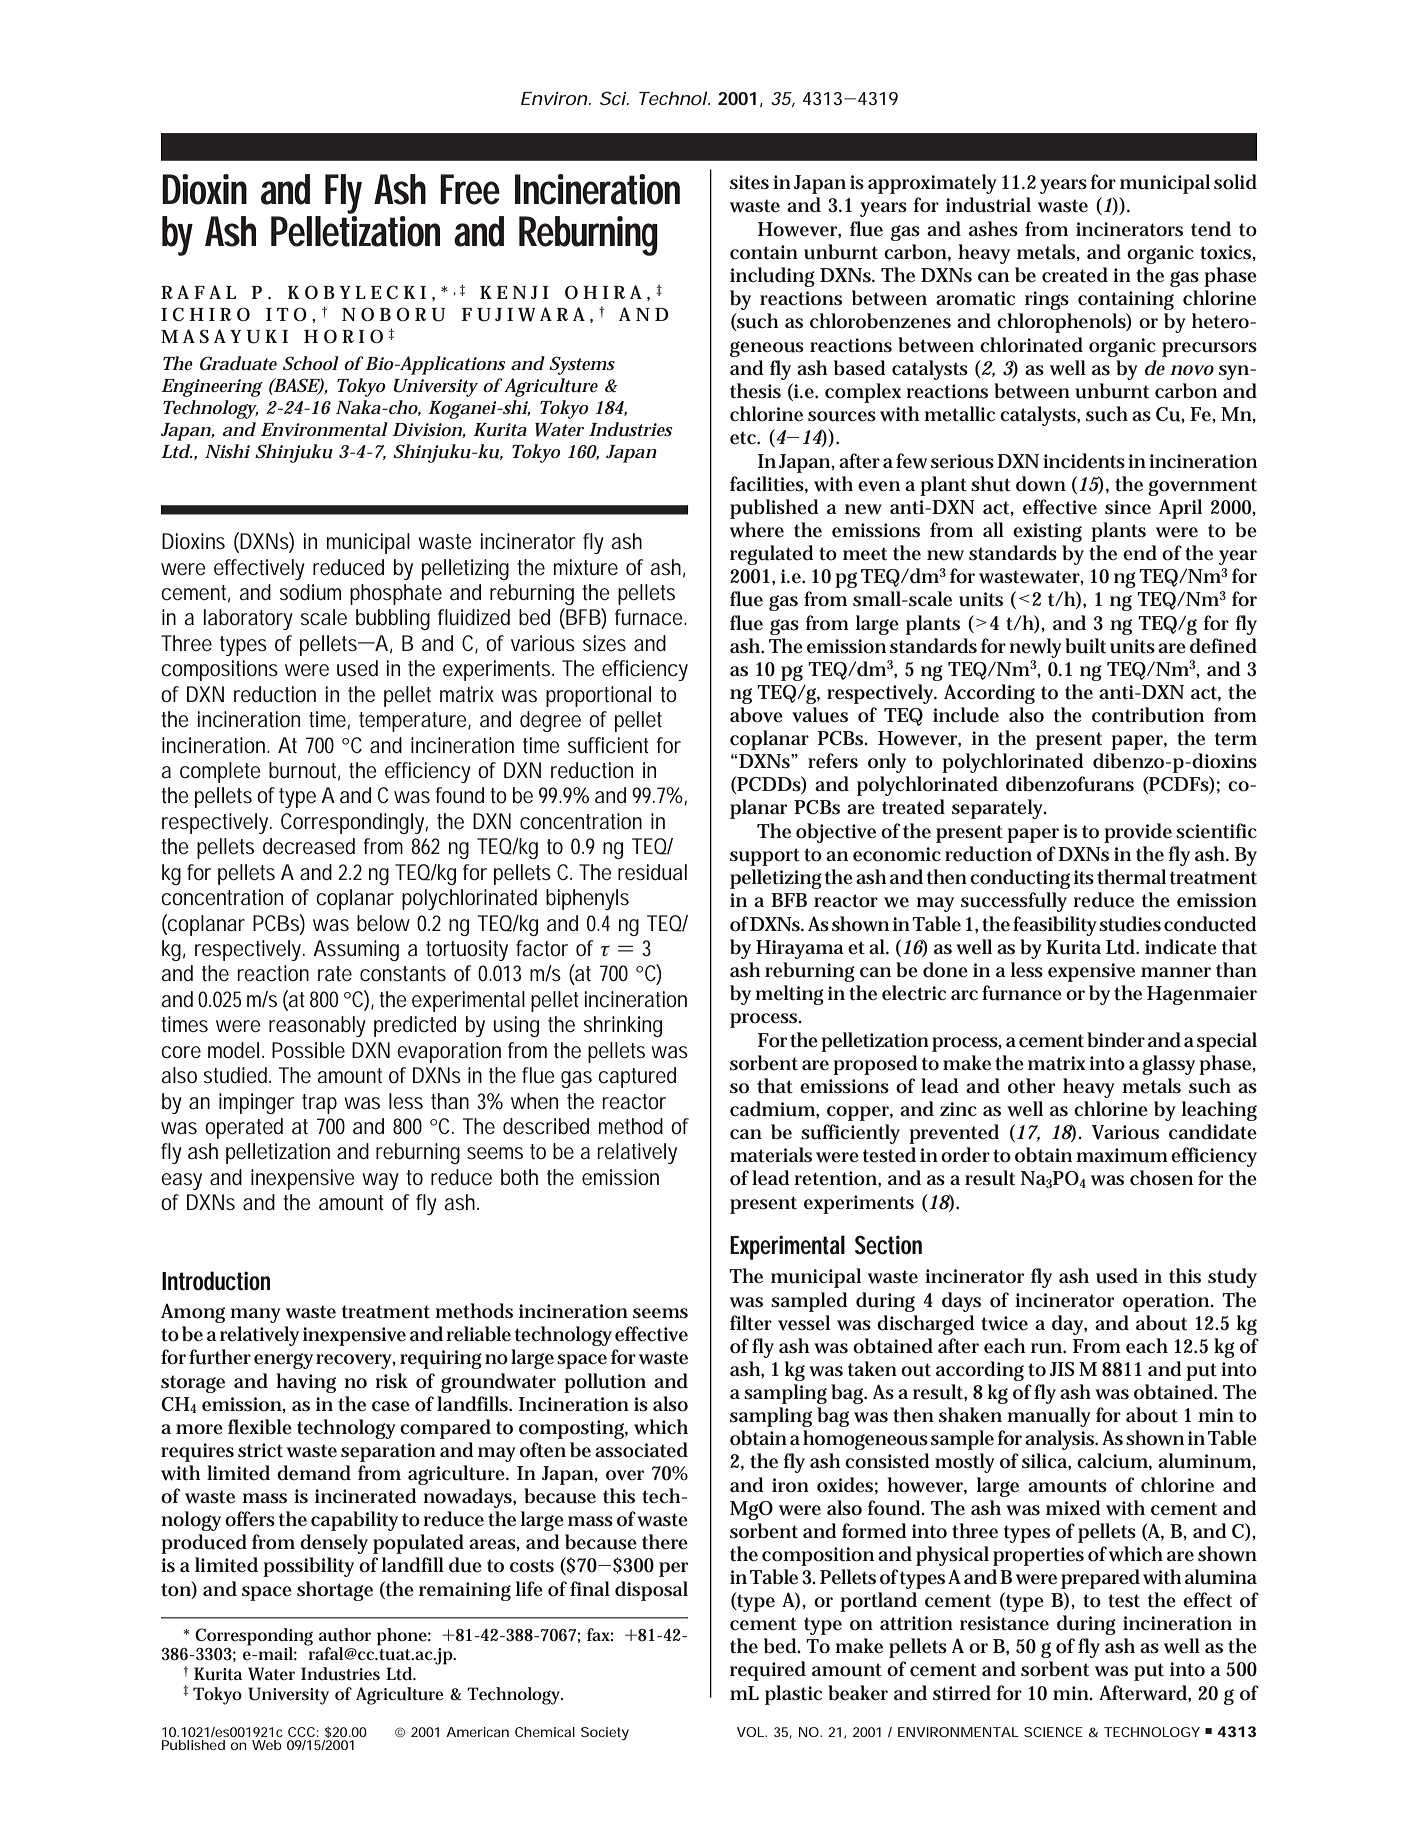  What do you see at coordinates (1085, 646) in the image?
I see `built` at bounding box center [1085, 646].
